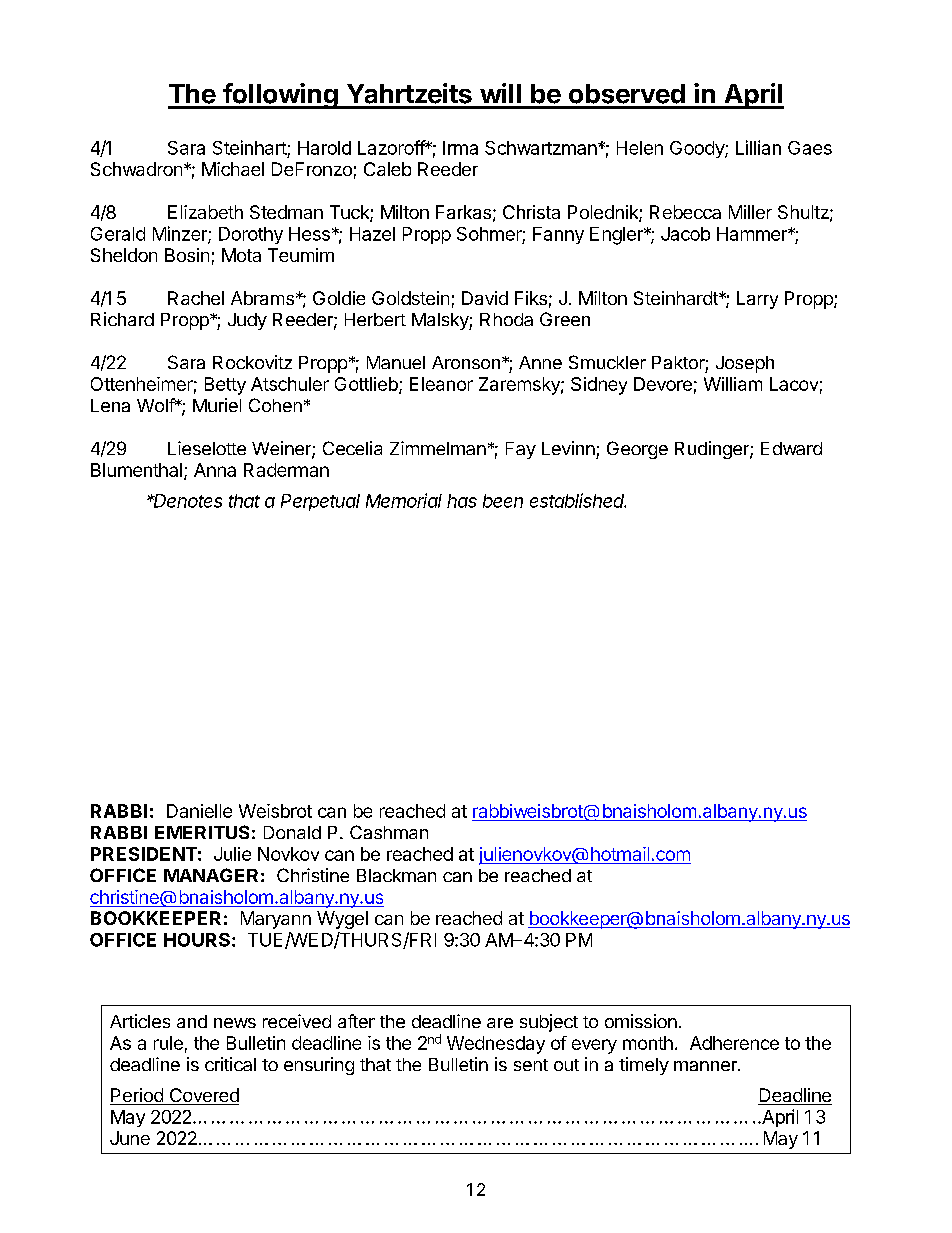  Describe the element at coordinates (199, 811) in the document. I see `Danielle` at that location.
